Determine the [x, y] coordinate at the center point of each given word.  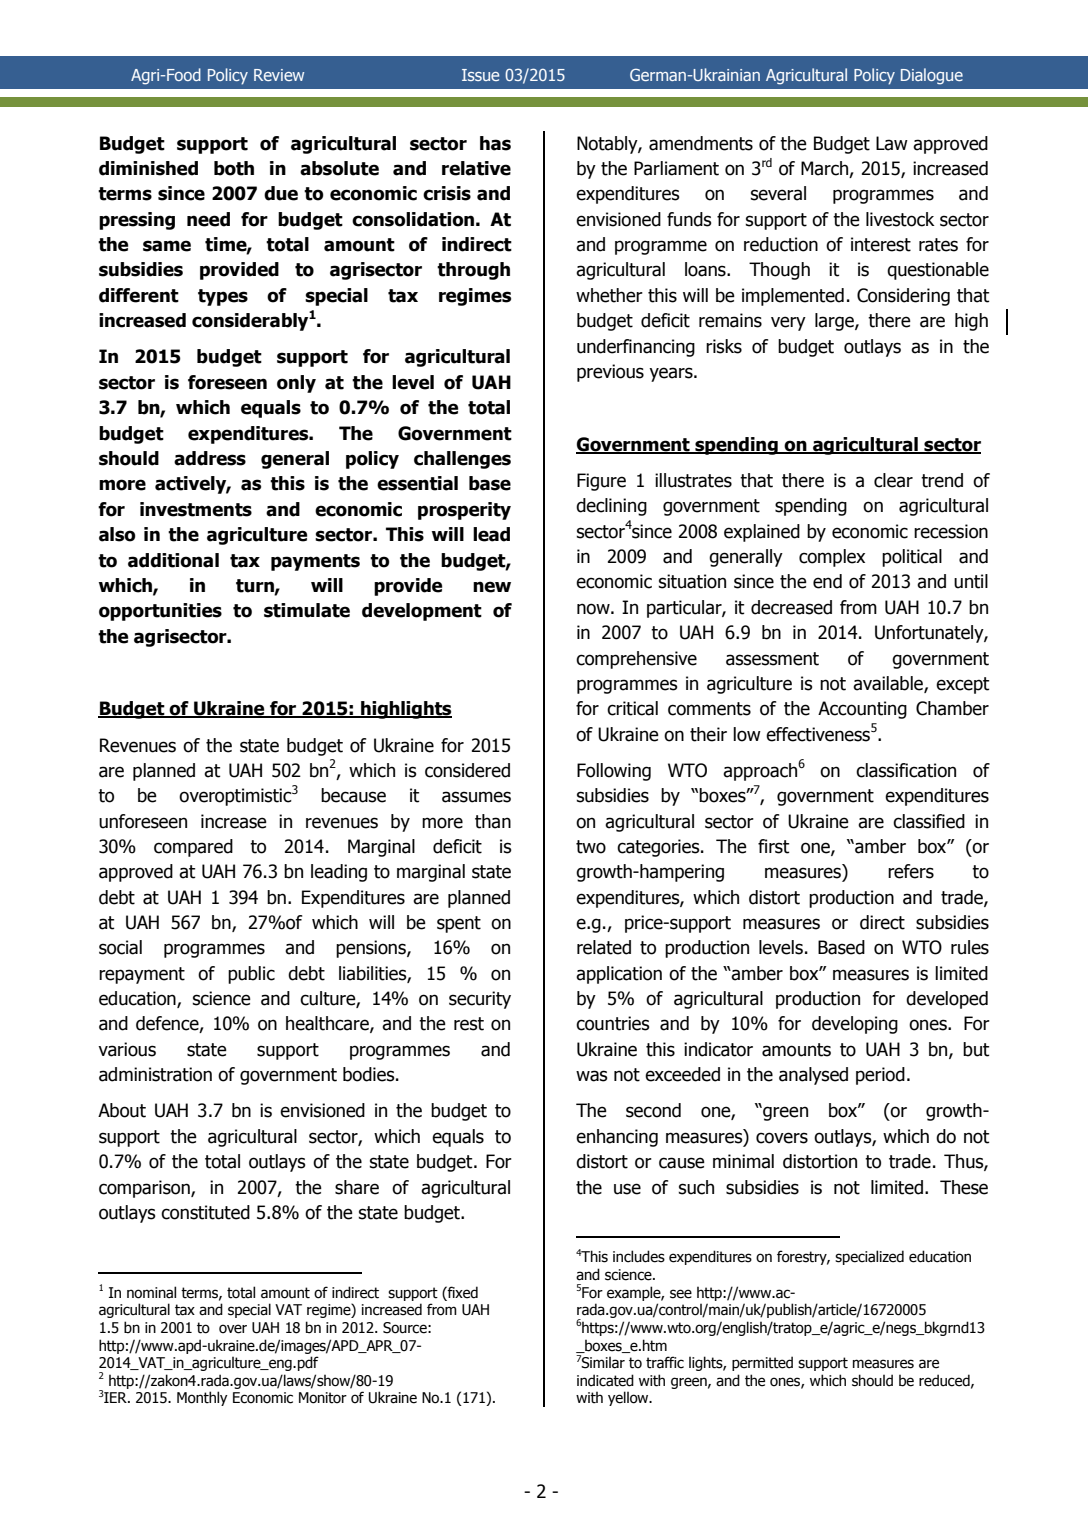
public [251, 975]
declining [611, 507]
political [912, 558]
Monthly [202, 1398]
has [495, 143]
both [234, 168]
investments [196, 509]
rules [970, 947]
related [604, 947]
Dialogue [932, 76]
